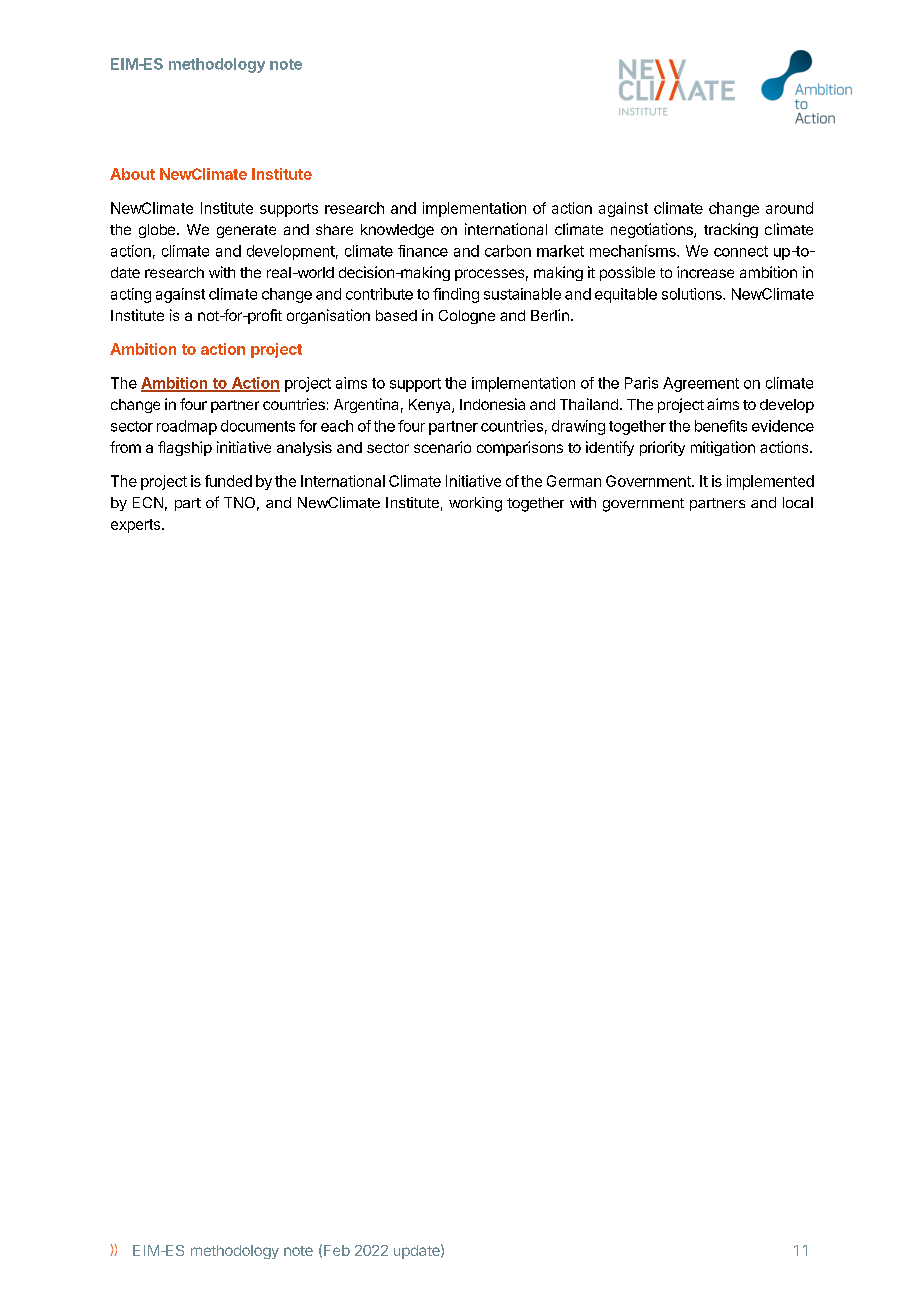 The image size is (924, 1308). Describe the element at coordinates (337, 1250) in the screenshot. I see `Feb` at that location.
